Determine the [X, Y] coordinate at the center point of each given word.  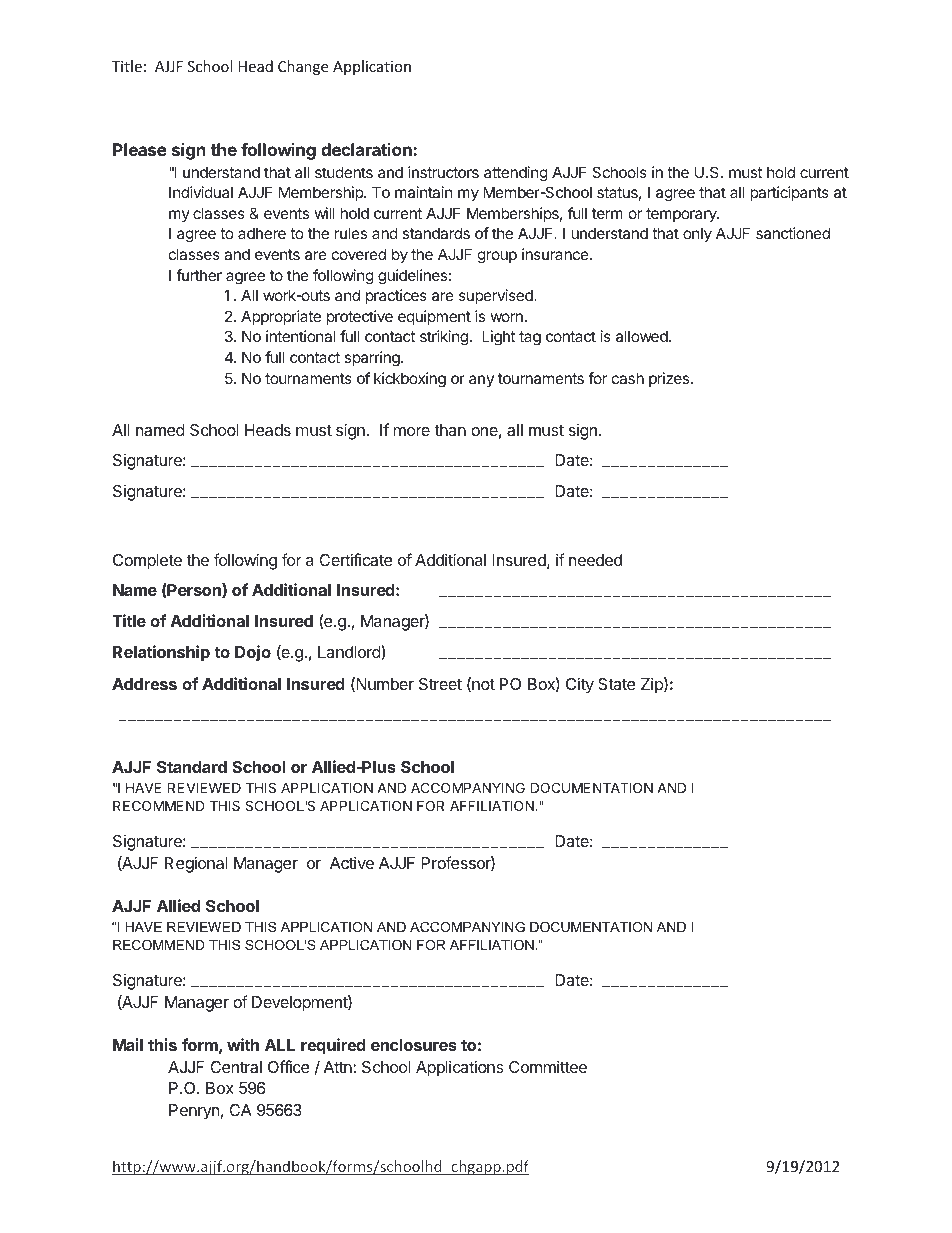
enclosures [414, 1045]
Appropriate [281, 317]
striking [444, 338]
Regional [196, 864]
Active [352, 862]
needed [595, 560]
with [243, 1044]
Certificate [356, 559]
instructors [443, 172]
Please [140, 149]
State [617, 684]
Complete [147, 562]
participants [789, 193]
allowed [643, 336]
